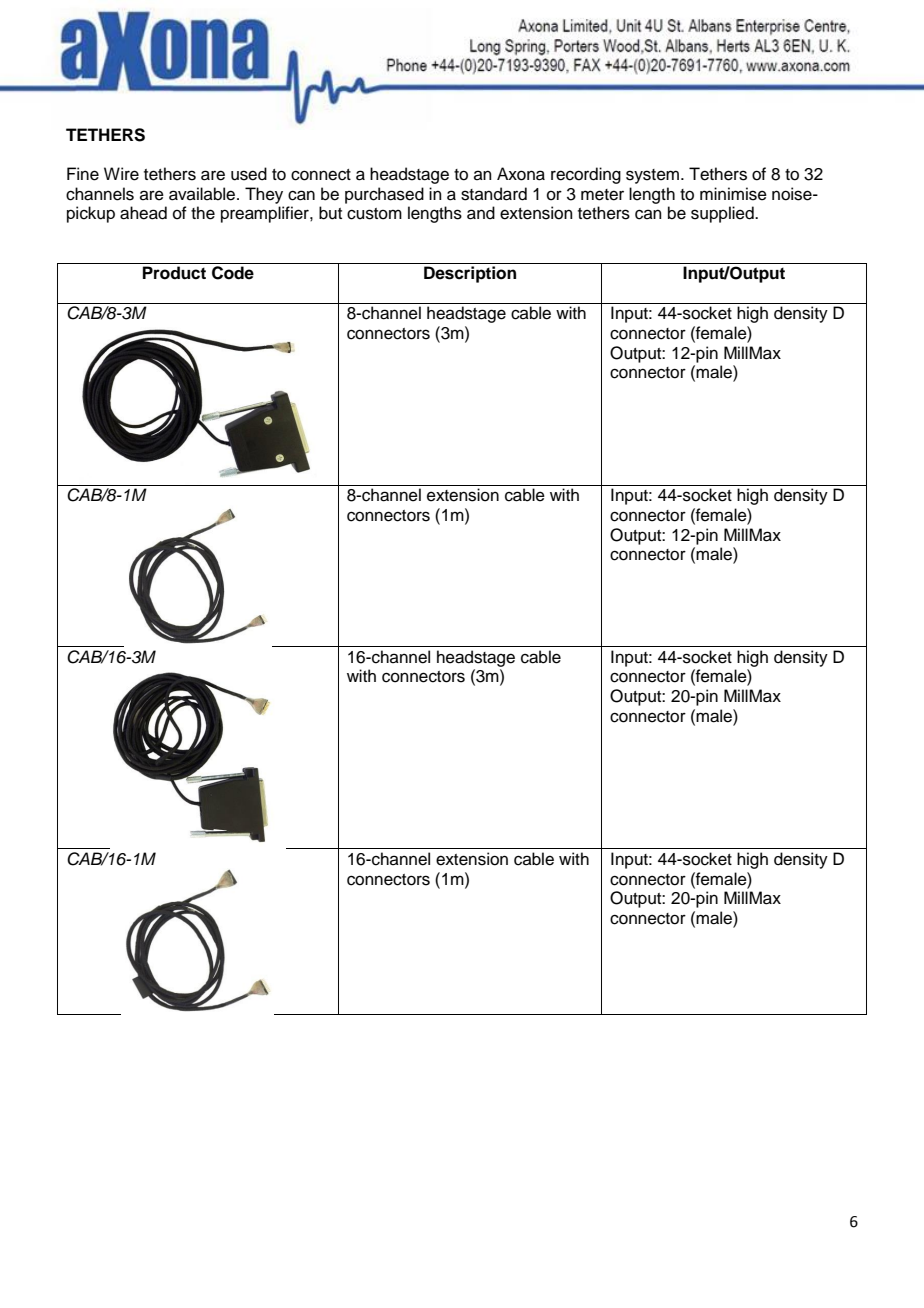  Describe the element at coordinates (249, 174) in the document. I see `used` at that location.
